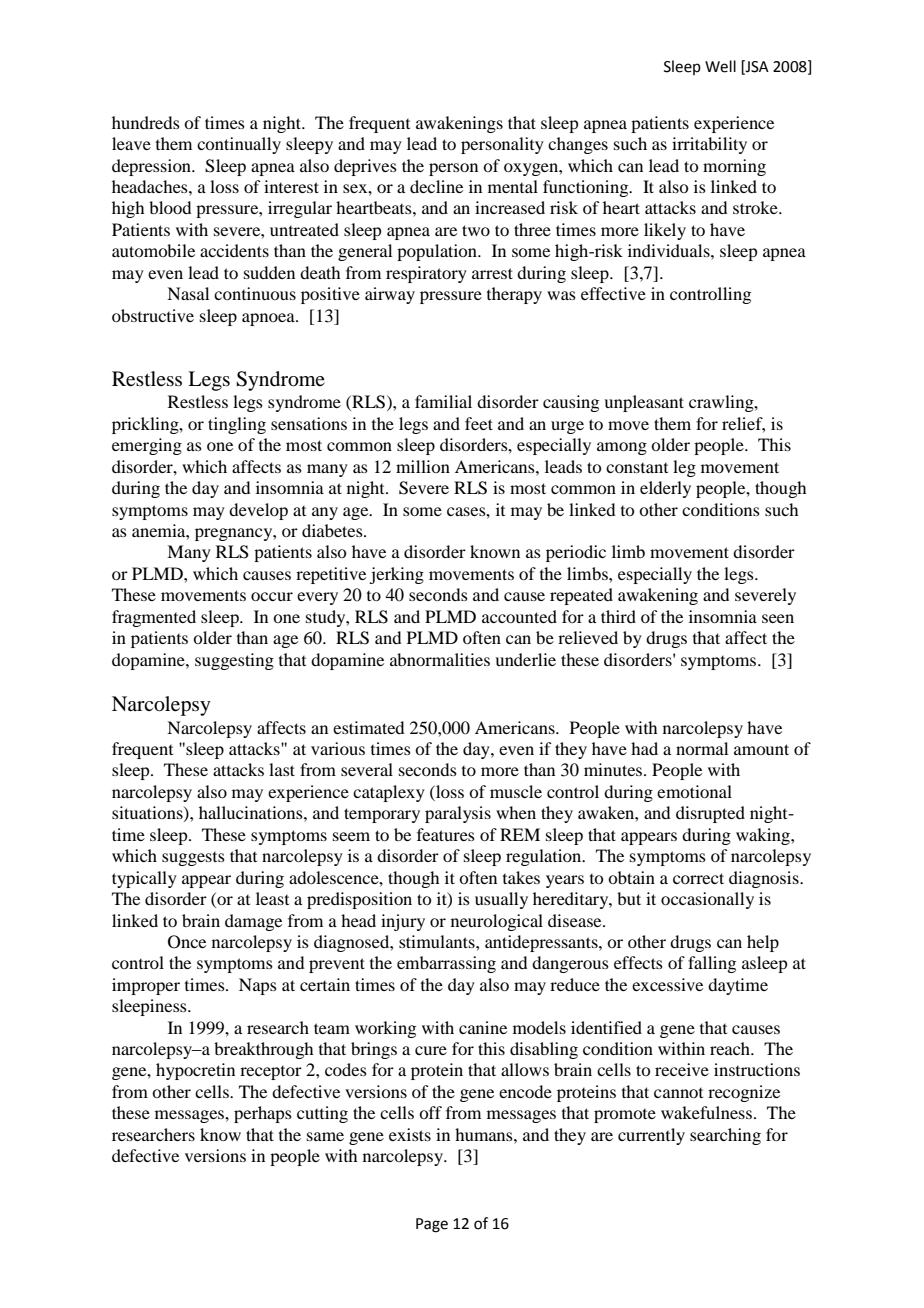  Describe the element at coordinates (239, 145) in the screenshot. I see `continually` at that location.
